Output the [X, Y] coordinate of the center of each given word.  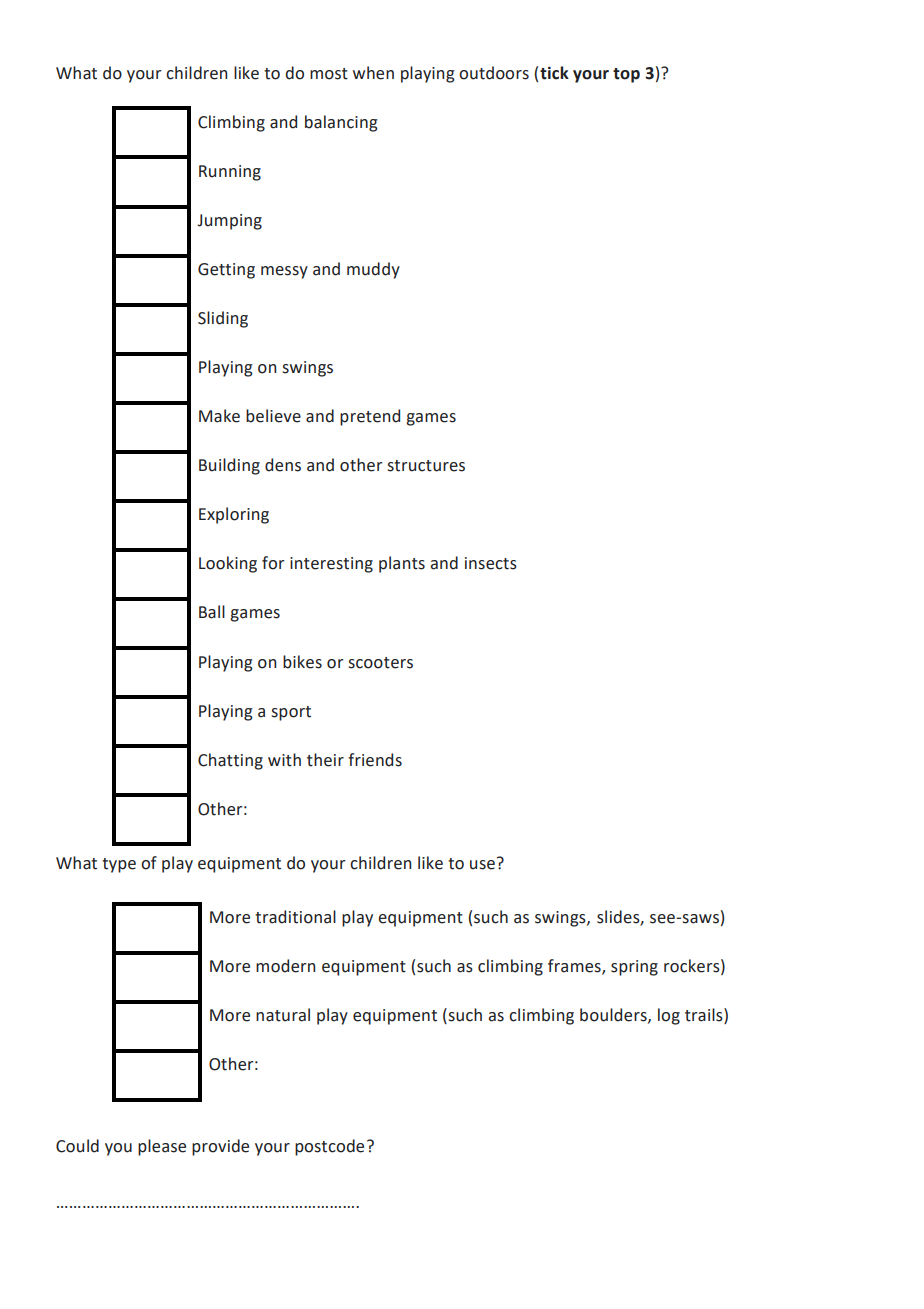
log [669, 1016]
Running [230, 173]
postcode [329, 1147]
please [162, 1147]
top [626, 75]
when [373, 73]
